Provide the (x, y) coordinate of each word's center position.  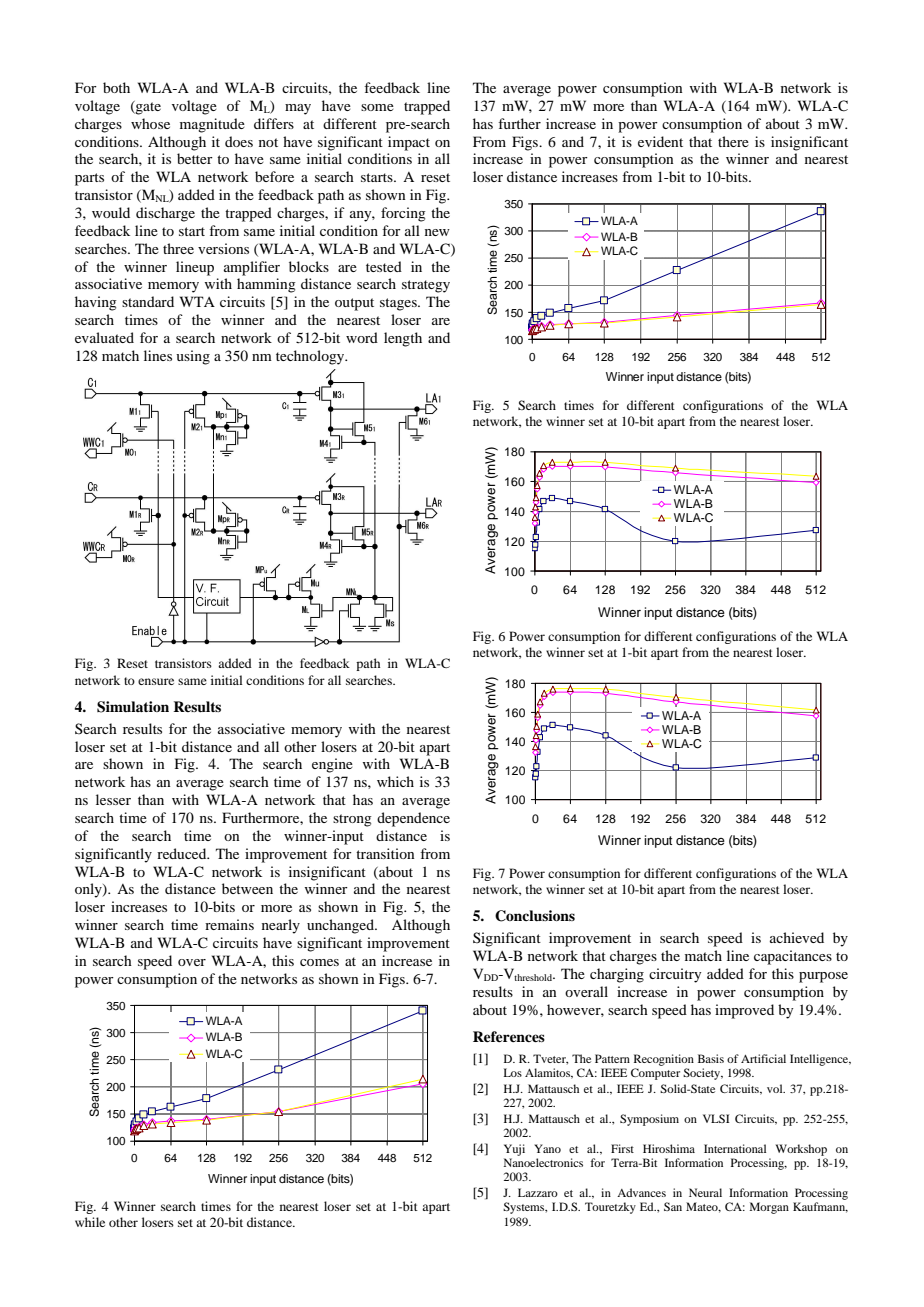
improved (744, 1011)
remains (229, 924)
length (403, 339)
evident (660, 141)
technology (311, 357)
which (395, 781)
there (733, 141)
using (193, 357)
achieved (797, 937)
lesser (113, 799)
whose (150, 123)
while (90, 1222)
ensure (156, 681)
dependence (413, 819)
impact (409, 143)
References (509, 1037)
